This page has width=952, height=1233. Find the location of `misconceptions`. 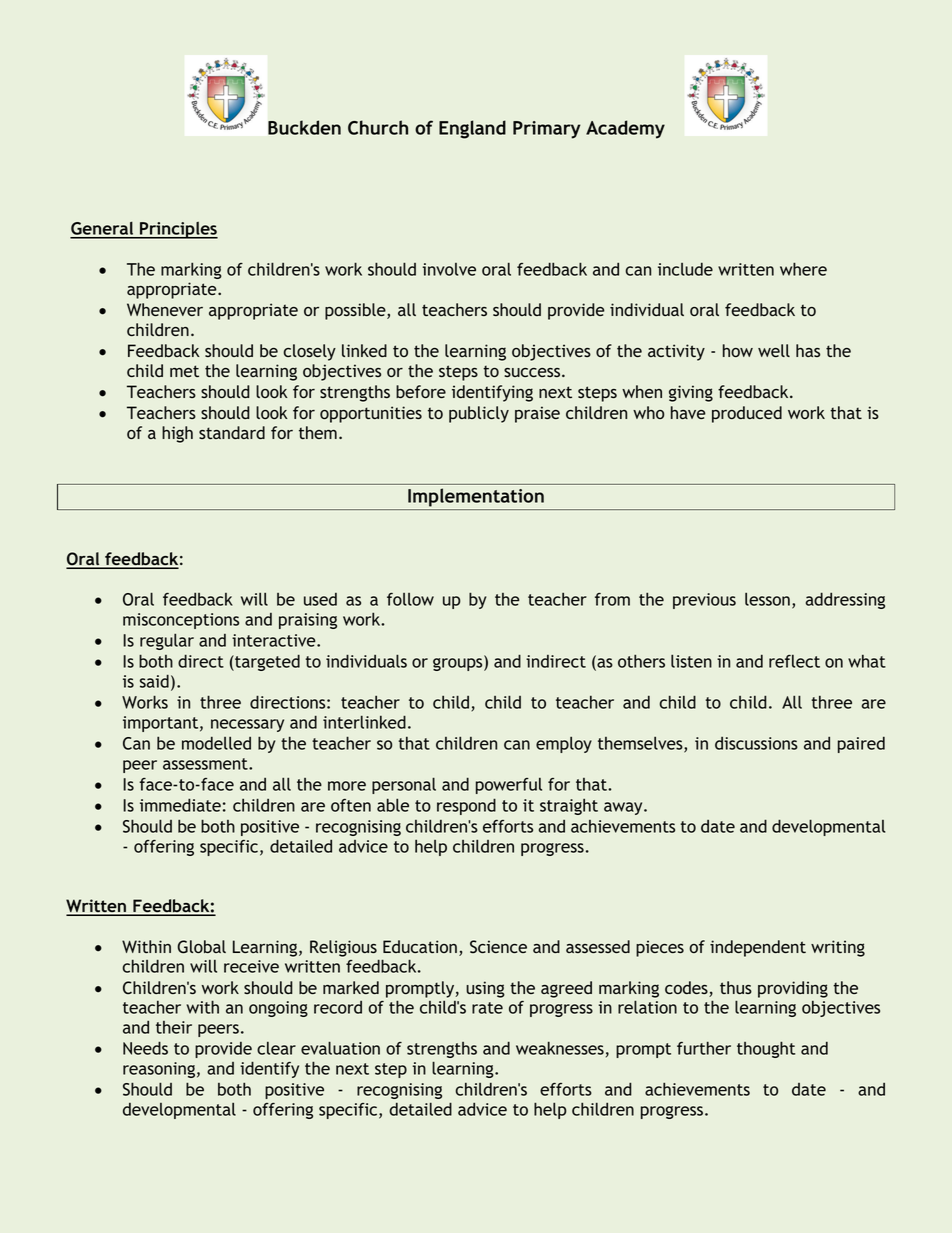

misconceptions is located at coordinates (181, 621).
